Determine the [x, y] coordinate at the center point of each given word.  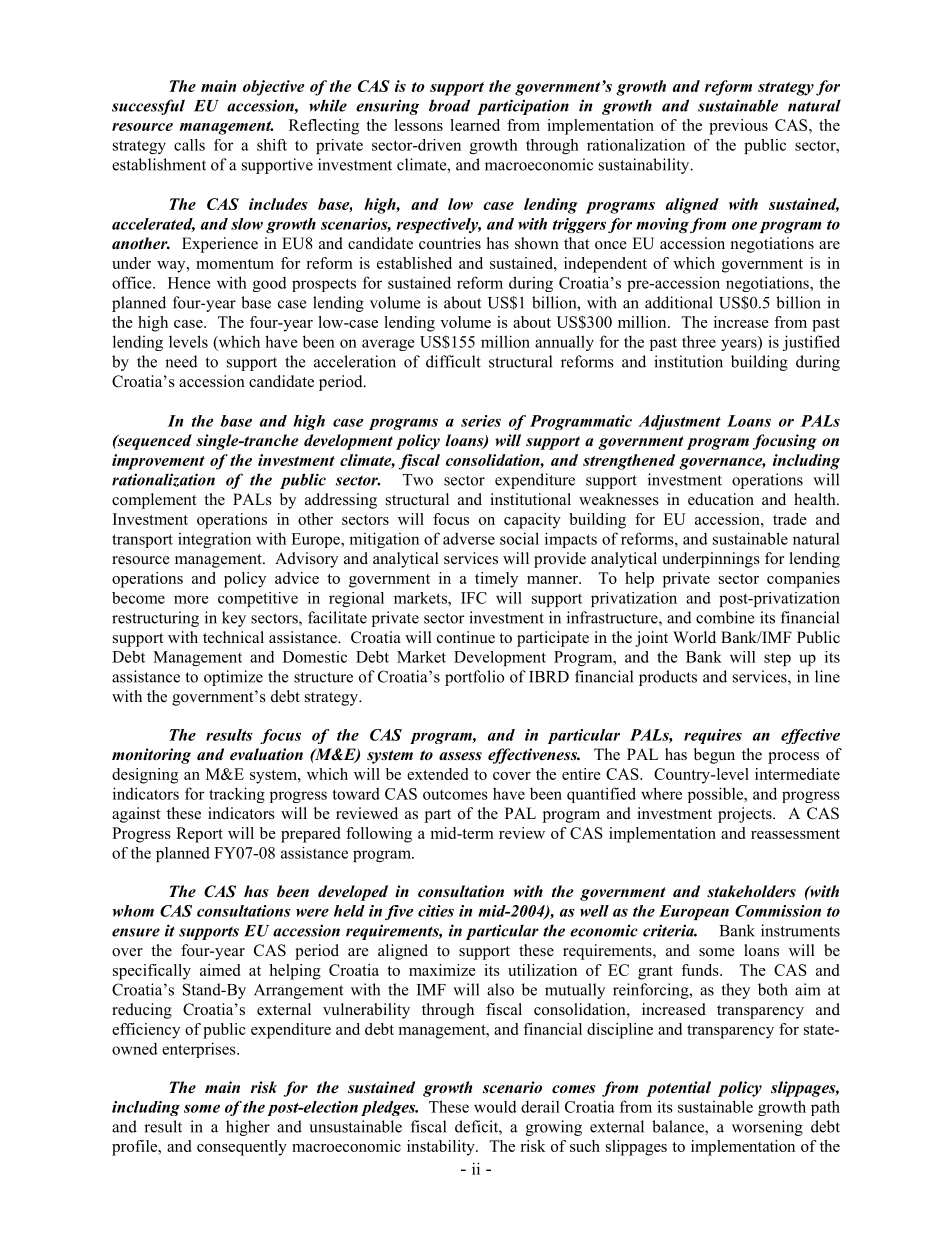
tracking [237, 795]
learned [475, 125]
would [495, 1106]
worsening [767, 1128]
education [721, 499]
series [481, 421]
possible [717, 795]
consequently [242, 1148]
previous [738, 127]
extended [437, 774]
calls [189, 145]
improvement [158, 462]
